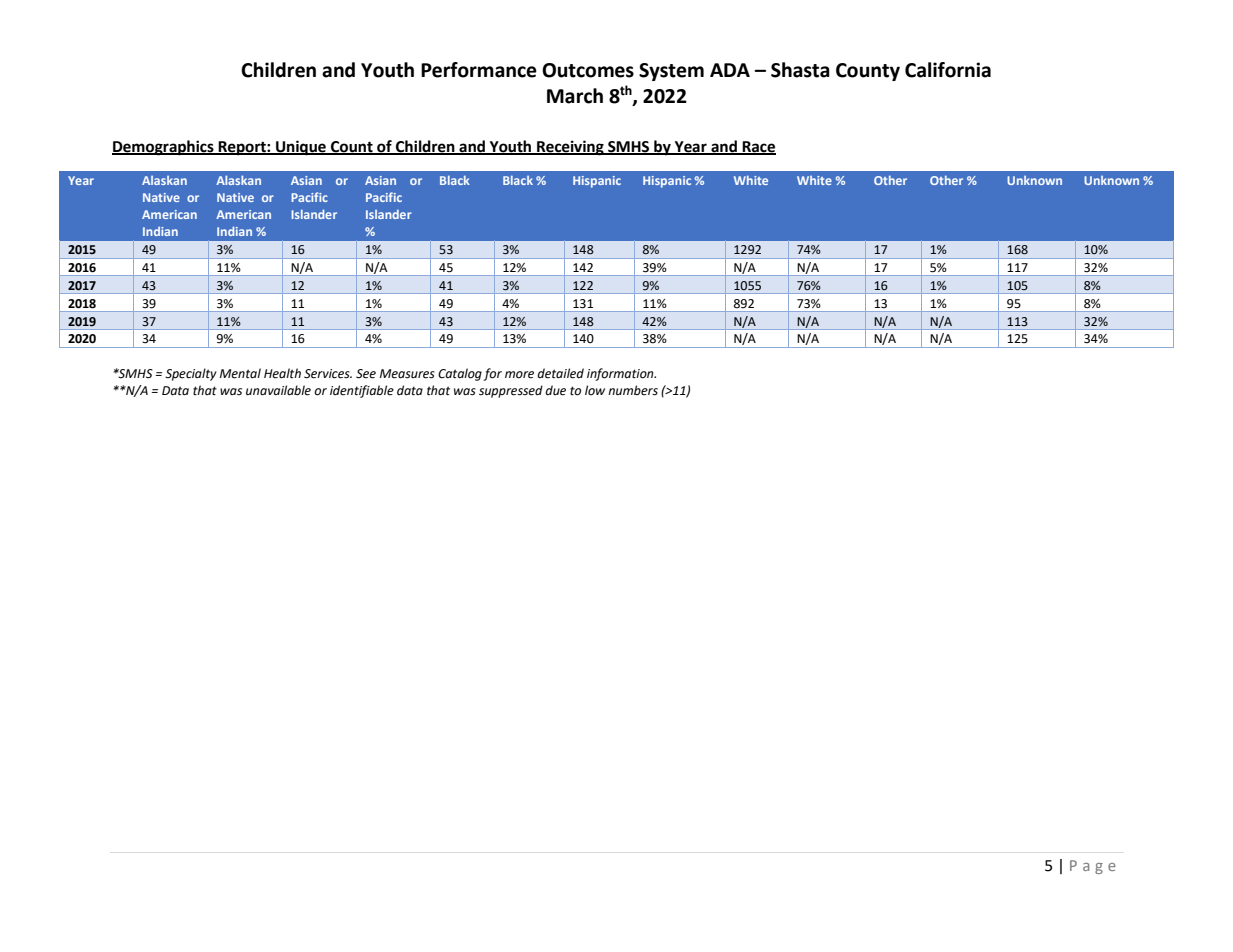  Describe the element at coordinates (800, 70) in the screenshot. I see `Shasta` at that location.
